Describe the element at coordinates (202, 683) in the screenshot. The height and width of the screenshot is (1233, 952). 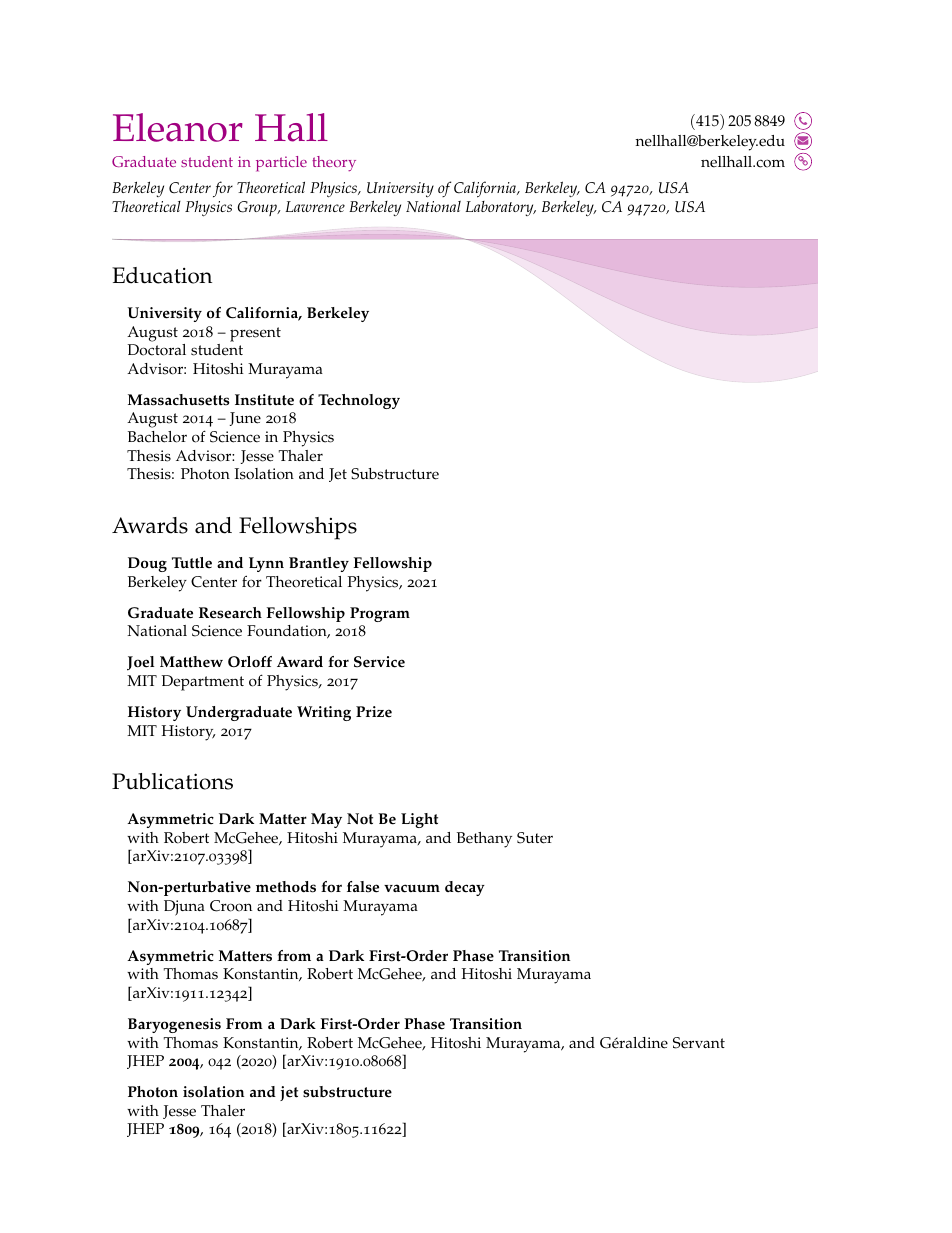
I see `Department` at that location.
